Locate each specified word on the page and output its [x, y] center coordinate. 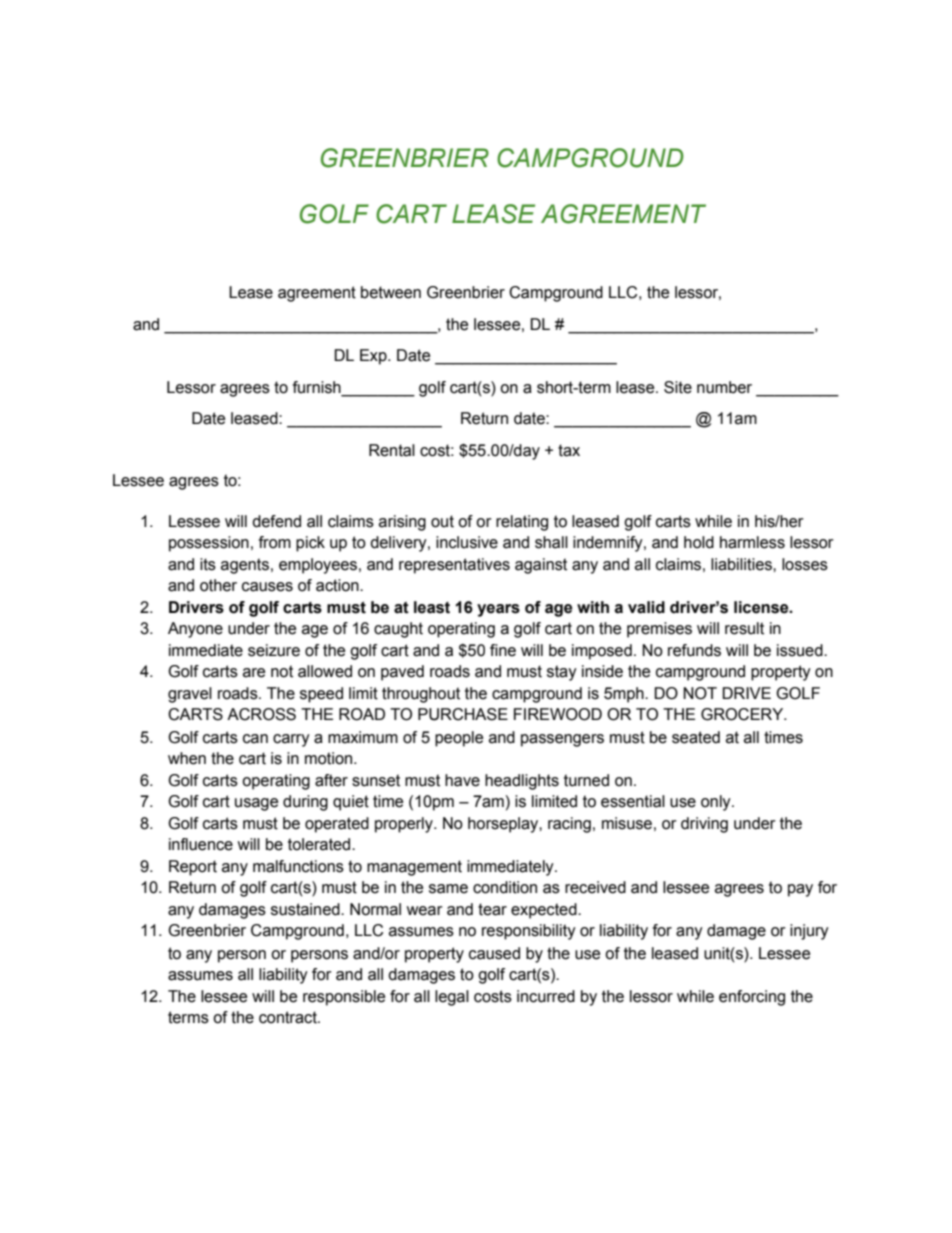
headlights [522, 782]
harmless [752, 542]
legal [452, 998]
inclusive [467, 542]
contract [289, 1017]
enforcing [752, 998]
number [724, 387]
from [275, 542]
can [255, 739]
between [391, 292]
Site [678, 387]
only [717, 803]
